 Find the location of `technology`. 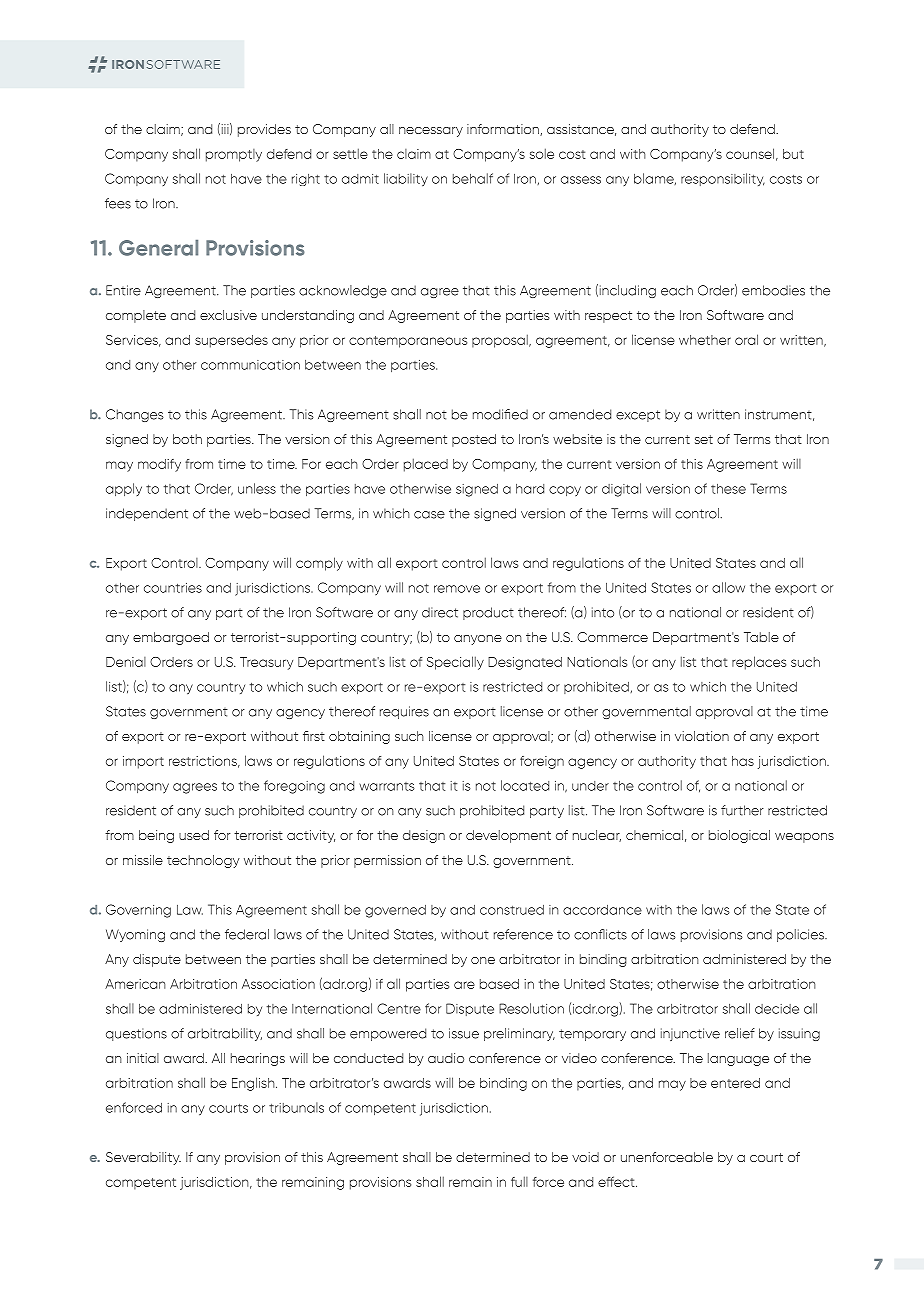

technology is located at coordinates (203, 861).
